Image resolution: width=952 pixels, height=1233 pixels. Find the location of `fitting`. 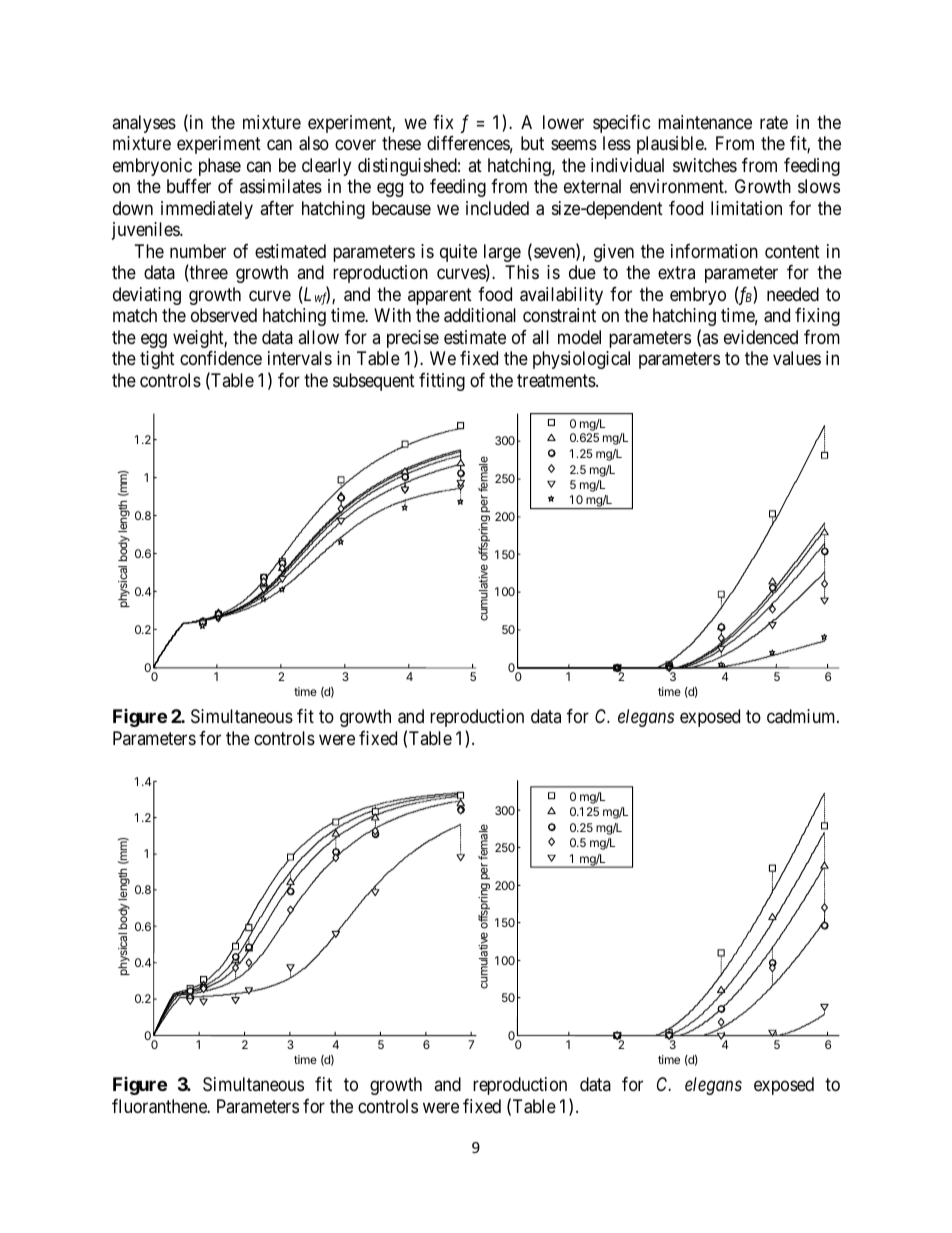

fitting is located at coordinates (442, 382).
